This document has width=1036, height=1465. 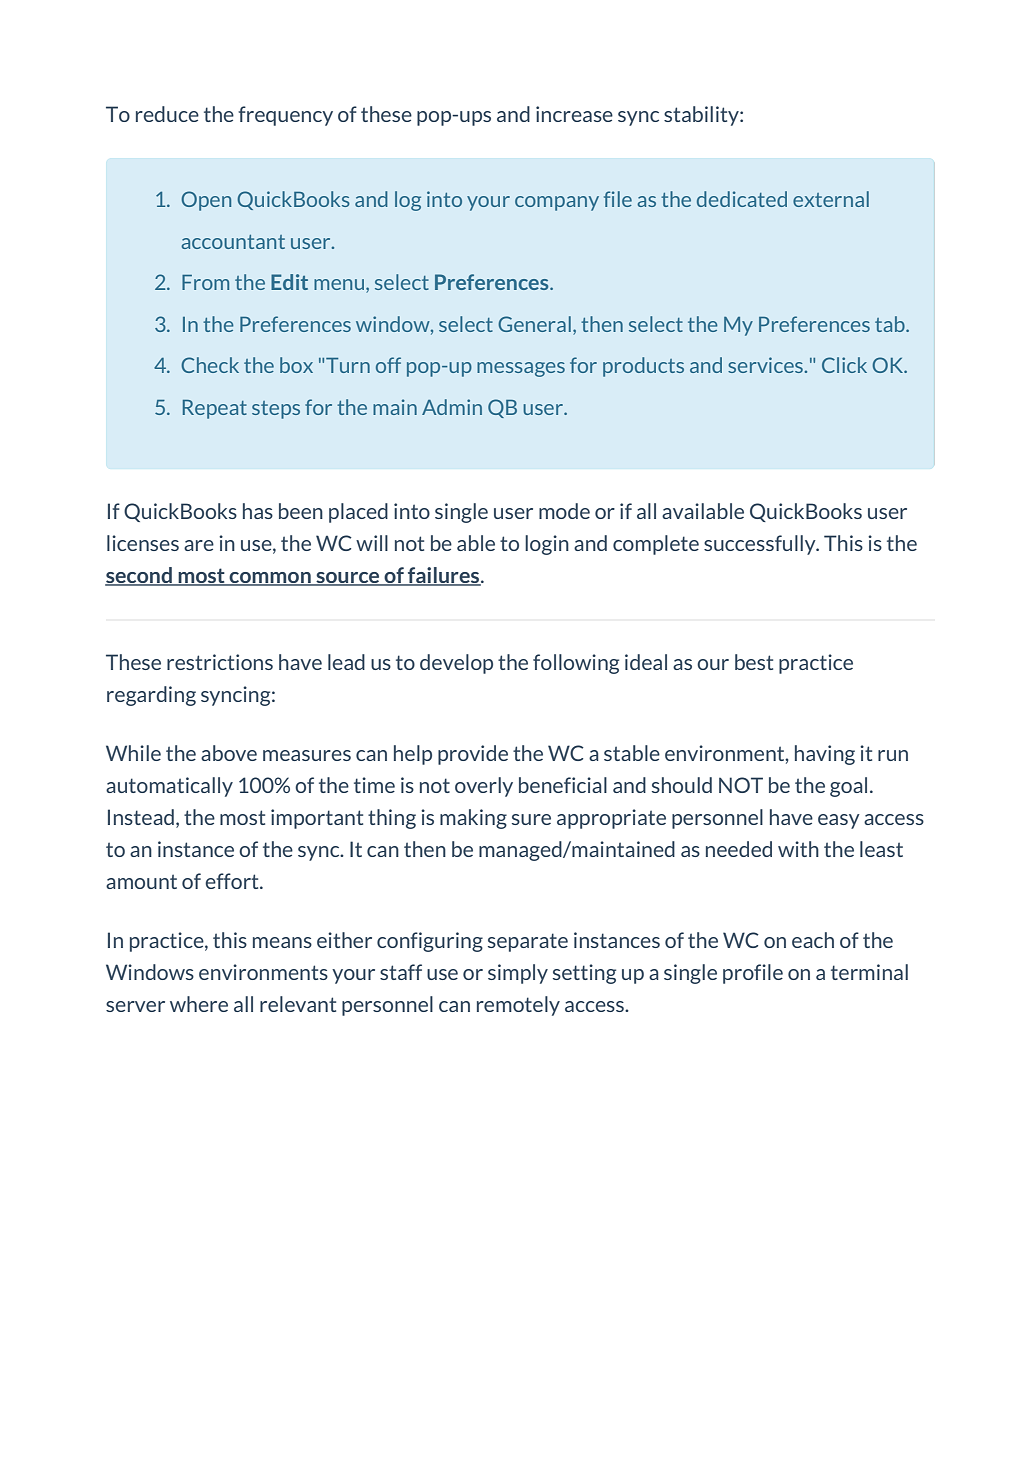 I want to click on increase, so click(x=574, y=114).
